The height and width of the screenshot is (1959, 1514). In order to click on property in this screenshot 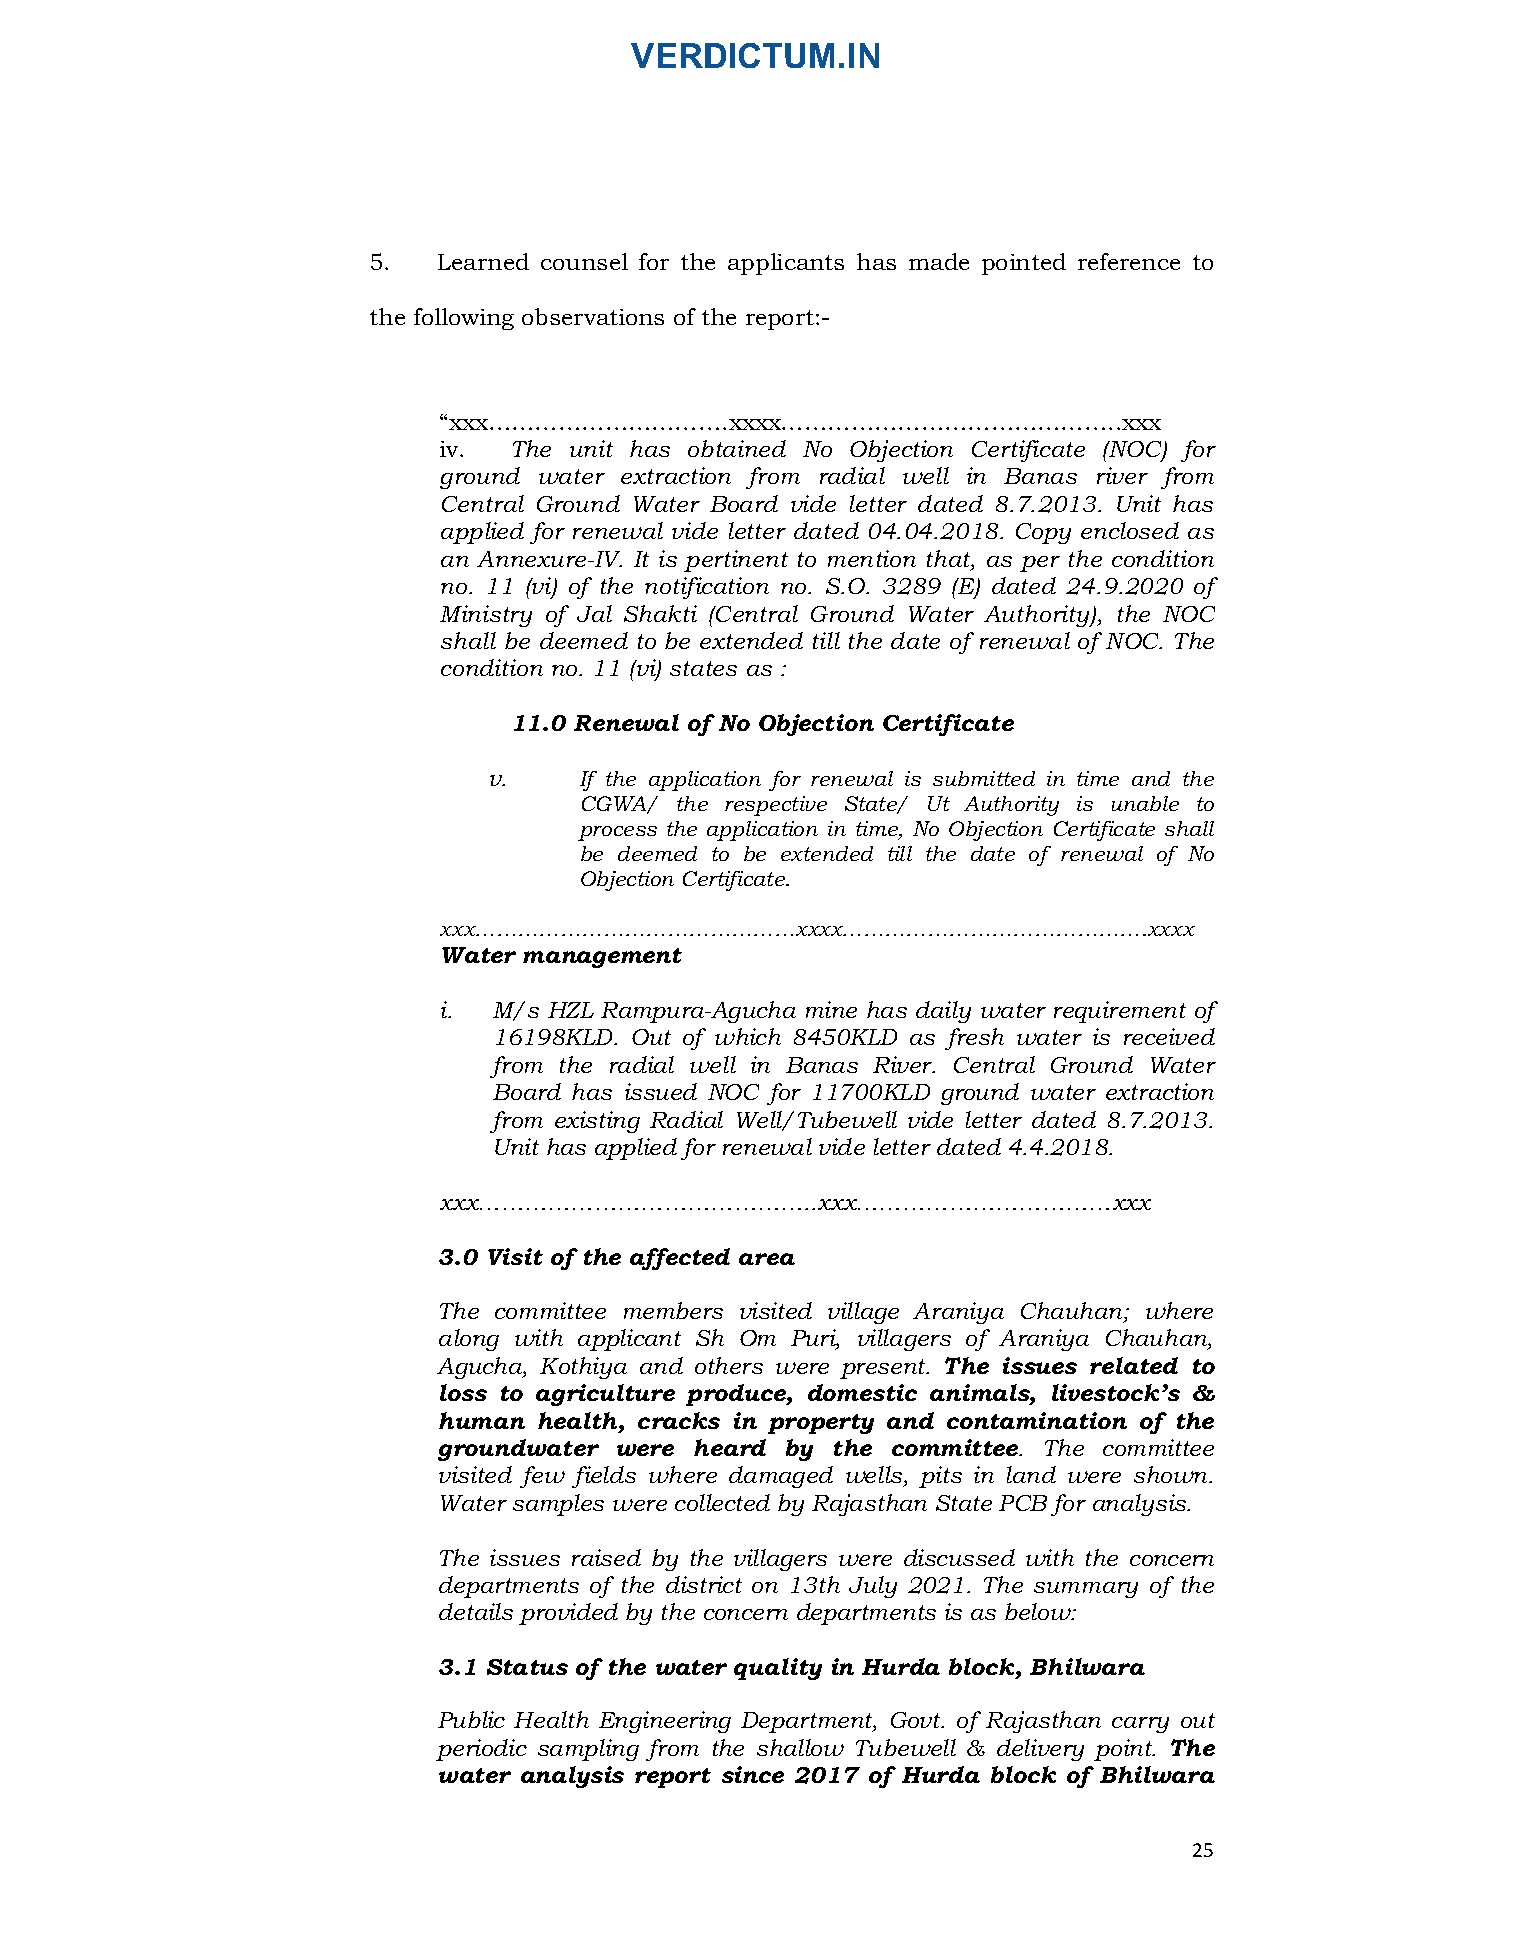, I will do `click(821, 1424)`.
